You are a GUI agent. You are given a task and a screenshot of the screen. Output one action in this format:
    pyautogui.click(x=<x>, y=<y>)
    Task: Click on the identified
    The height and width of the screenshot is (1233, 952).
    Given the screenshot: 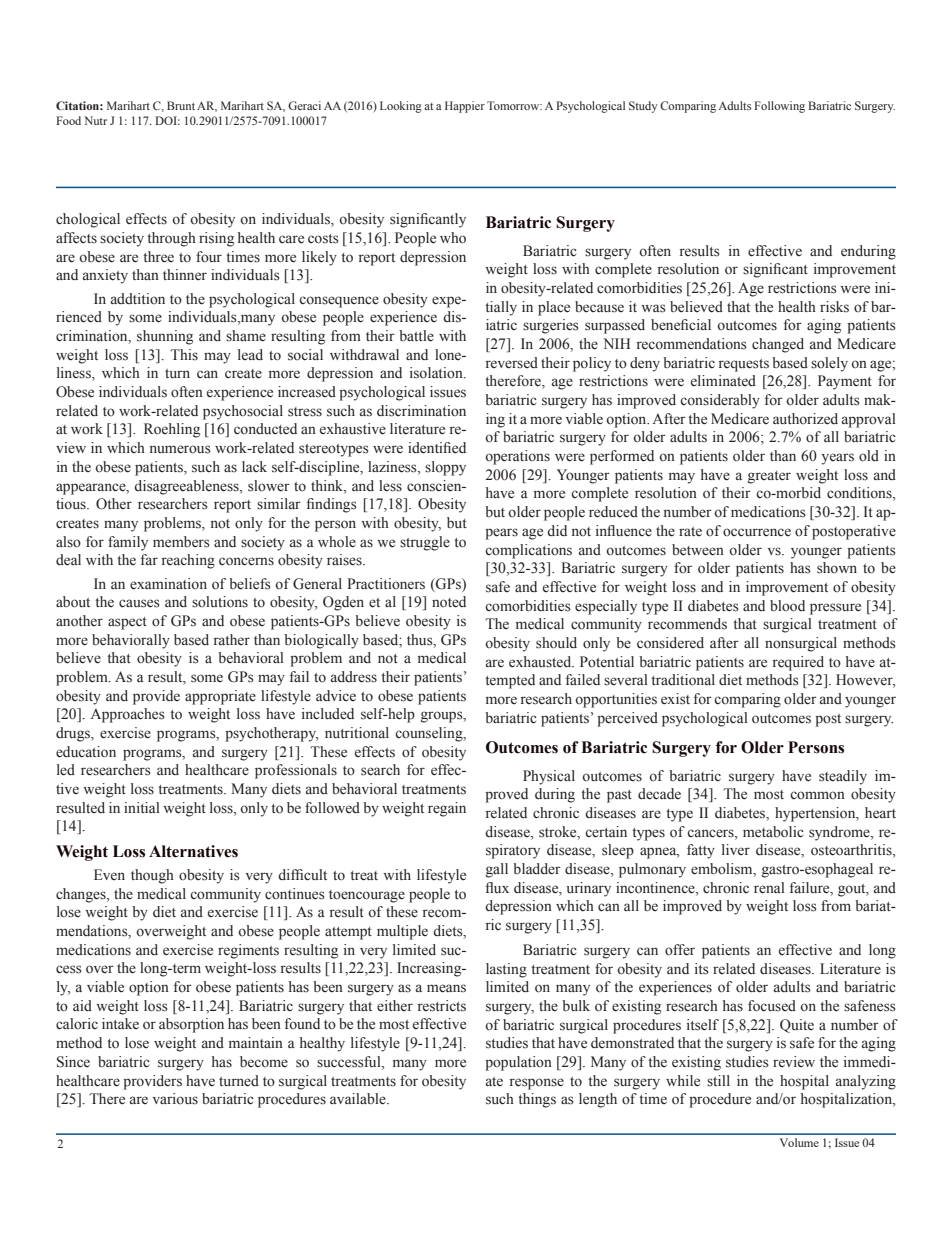 What is the action you would take?
    pyautogui.click(x=437, y=448)
